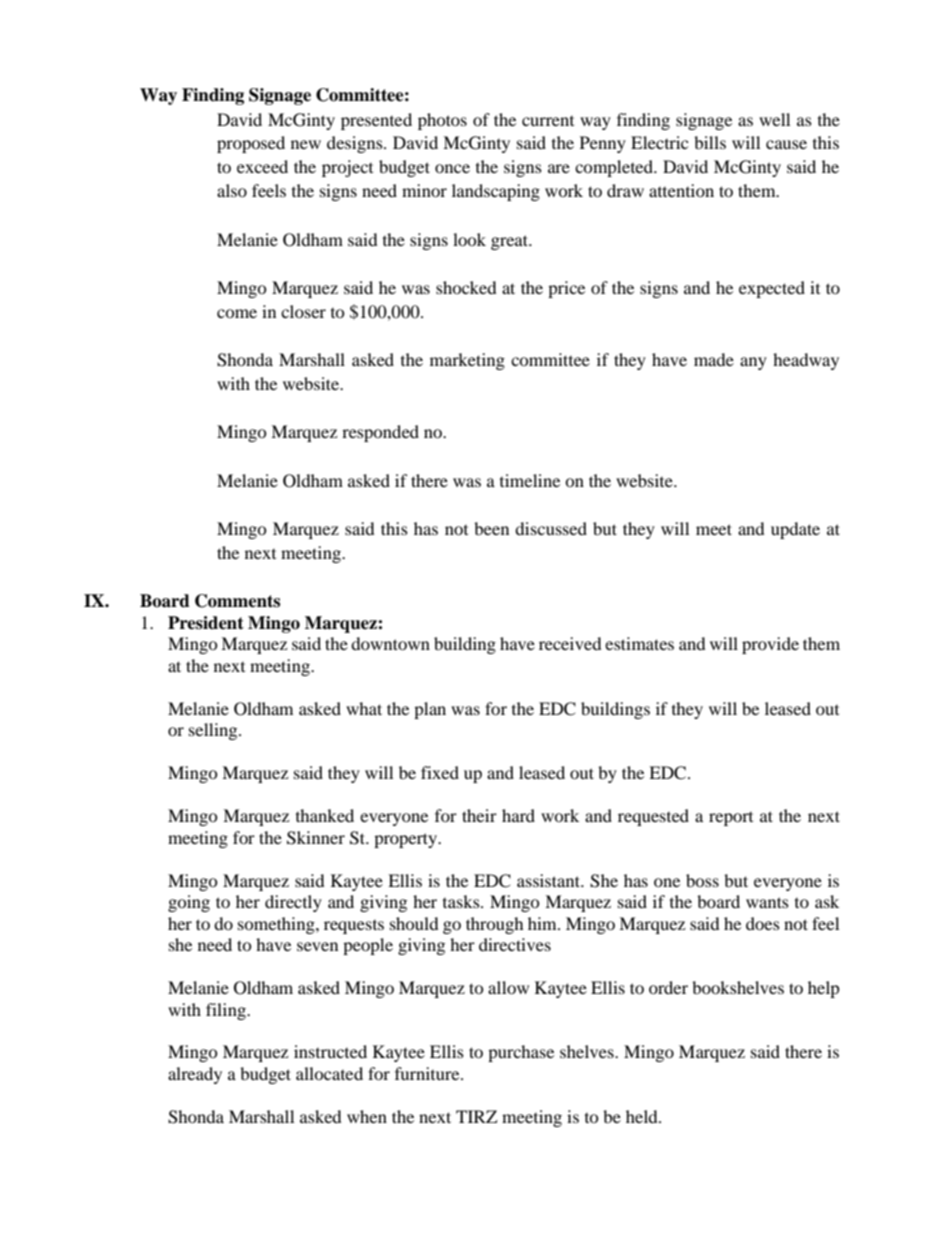 Image resolution: width=952 pixels, height=1233 pixels. What do you see at coordinates (548, 121) in the image?
I see `current` at bounding box center [548, 121].
